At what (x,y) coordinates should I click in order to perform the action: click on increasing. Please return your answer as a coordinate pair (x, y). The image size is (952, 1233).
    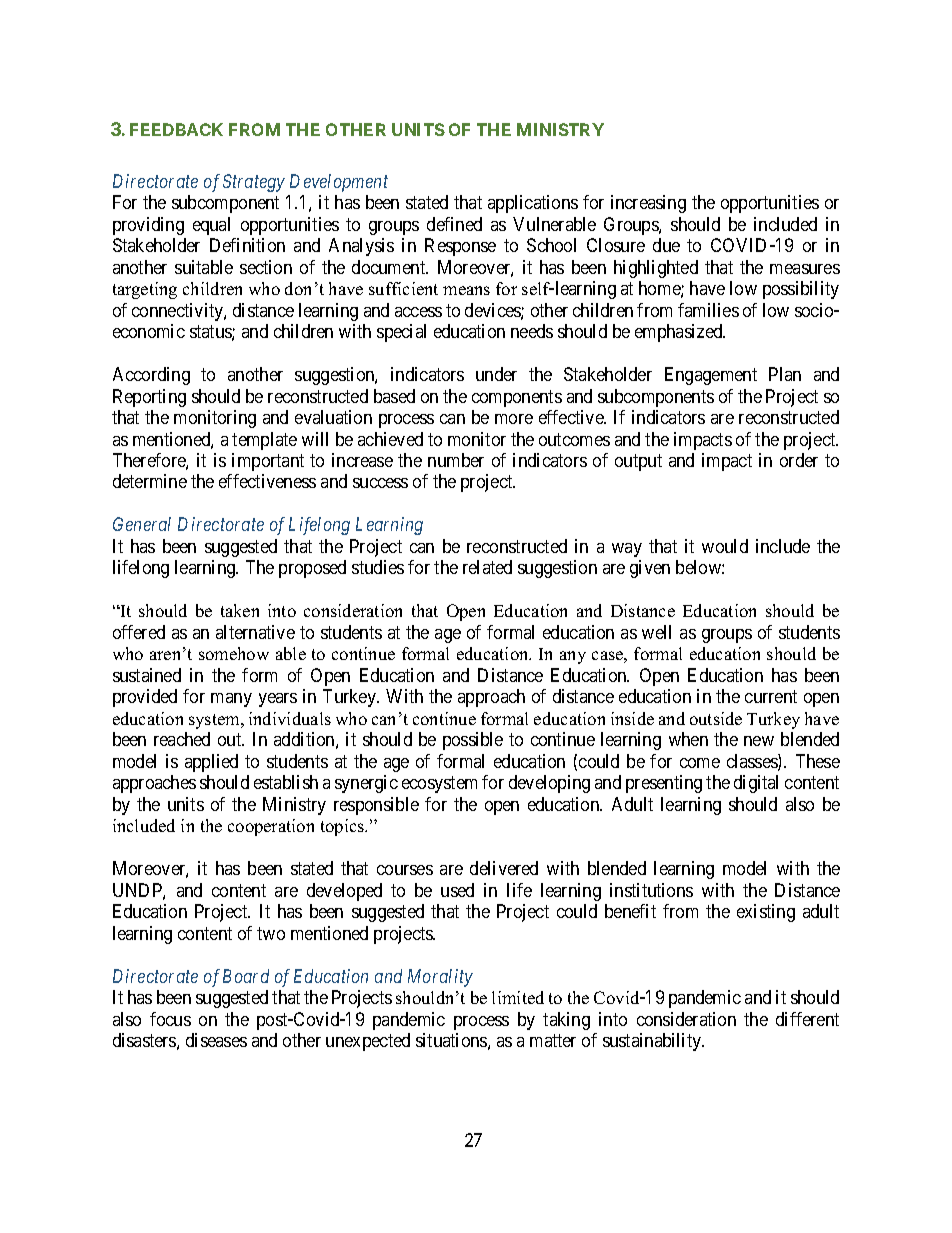
    Looking at the image, I should click on (648, 204).
